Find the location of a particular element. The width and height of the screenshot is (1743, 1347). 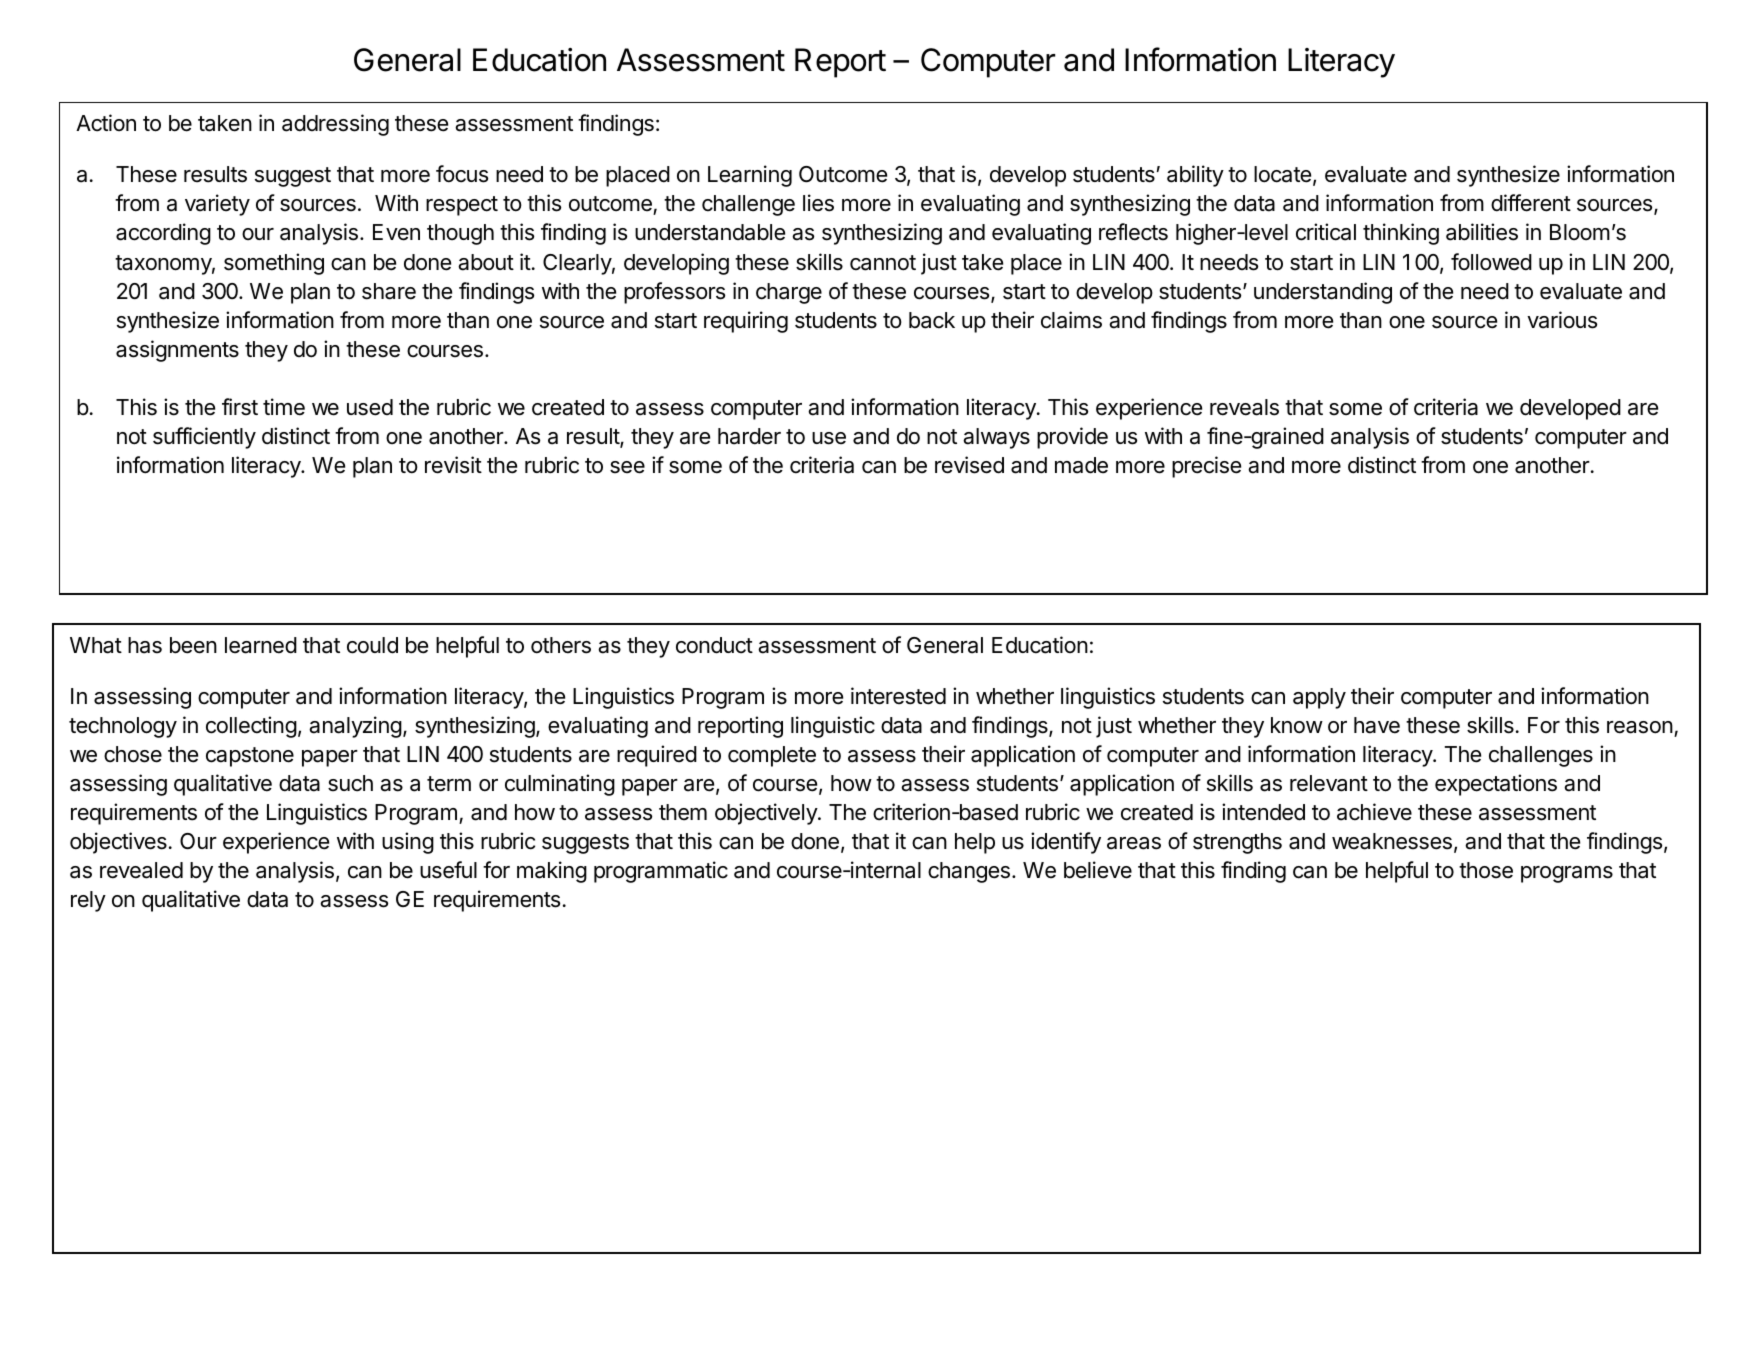

addressing is located at coordinates (335, 125).
